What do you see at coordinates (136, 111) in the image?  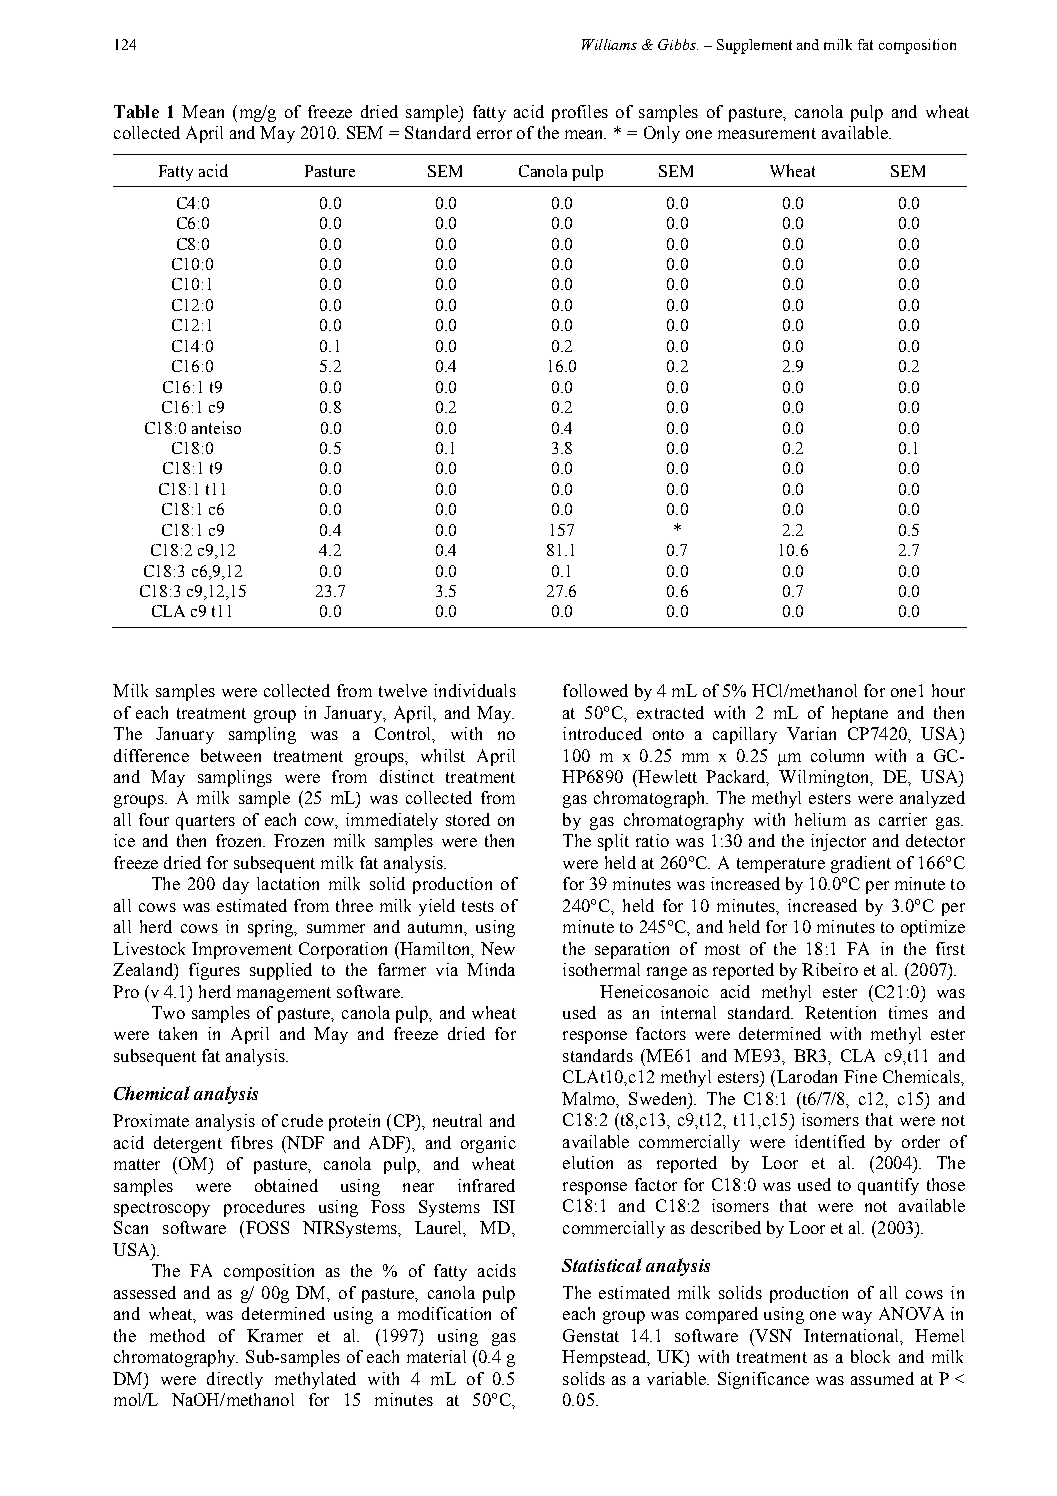 I see `Table` at bounding box center [136, 111].
